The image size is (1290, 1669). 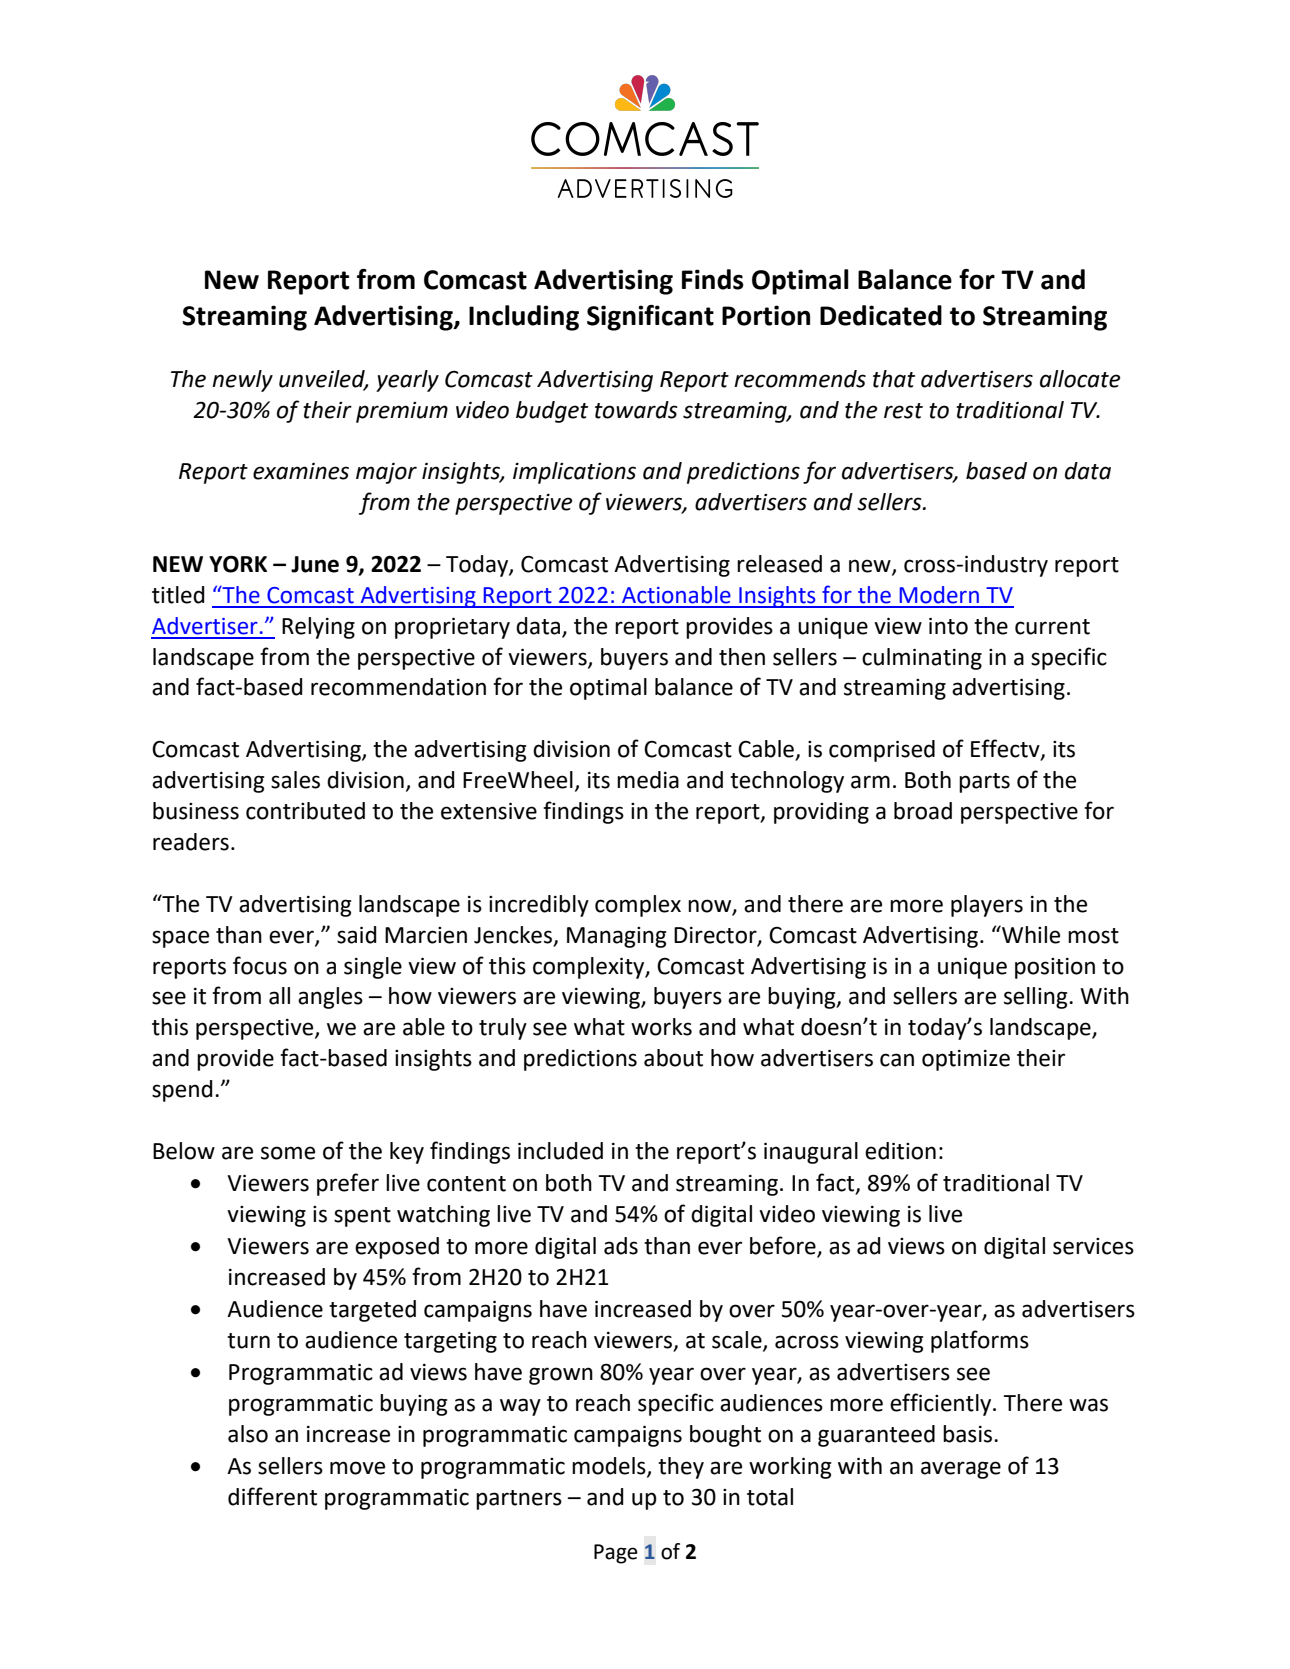 I want to click on newly, so click(x=242, y=381).
